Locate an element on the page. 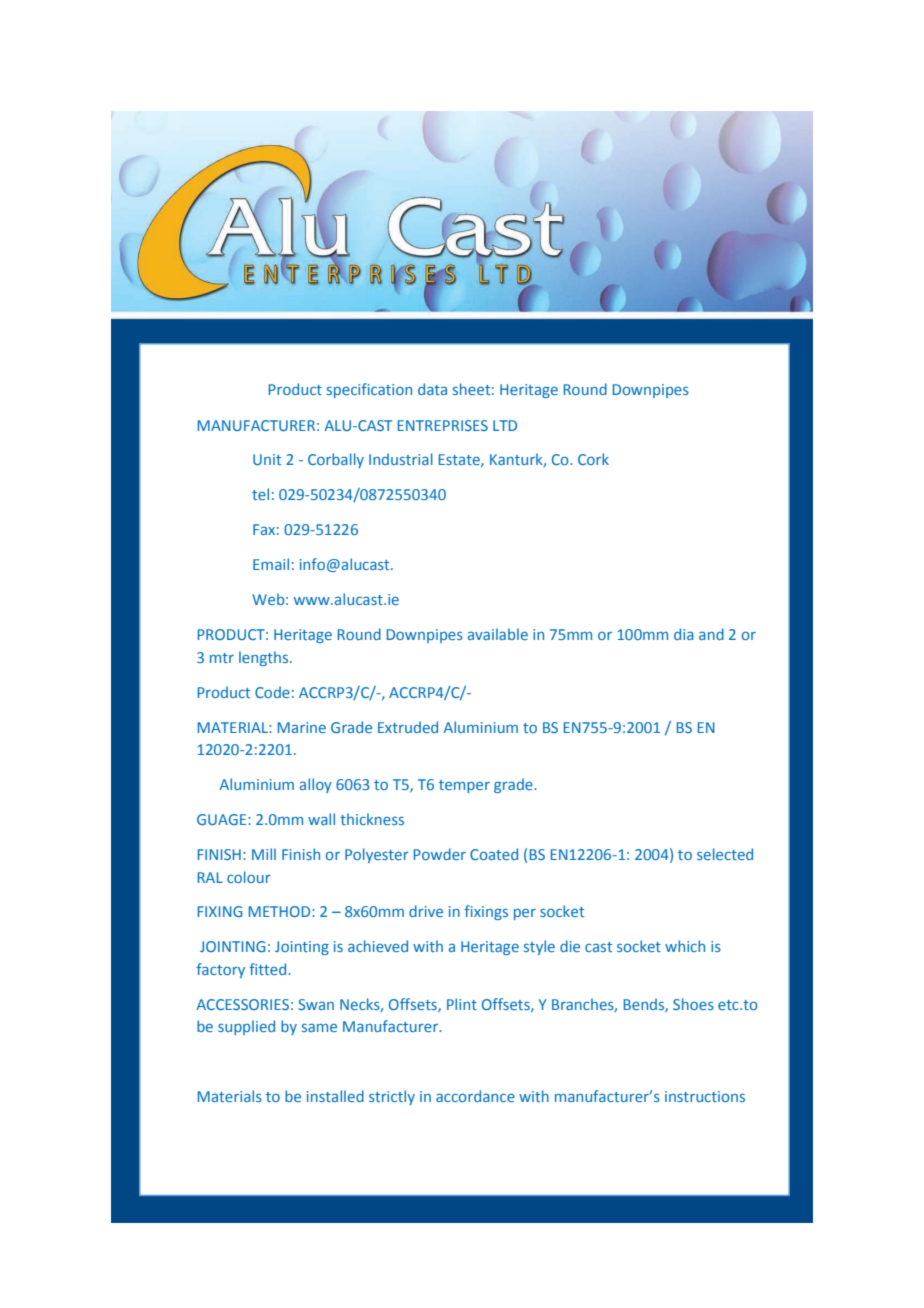 This image has width=924, height=1308. Estate is located at coordinates (460, 460).
